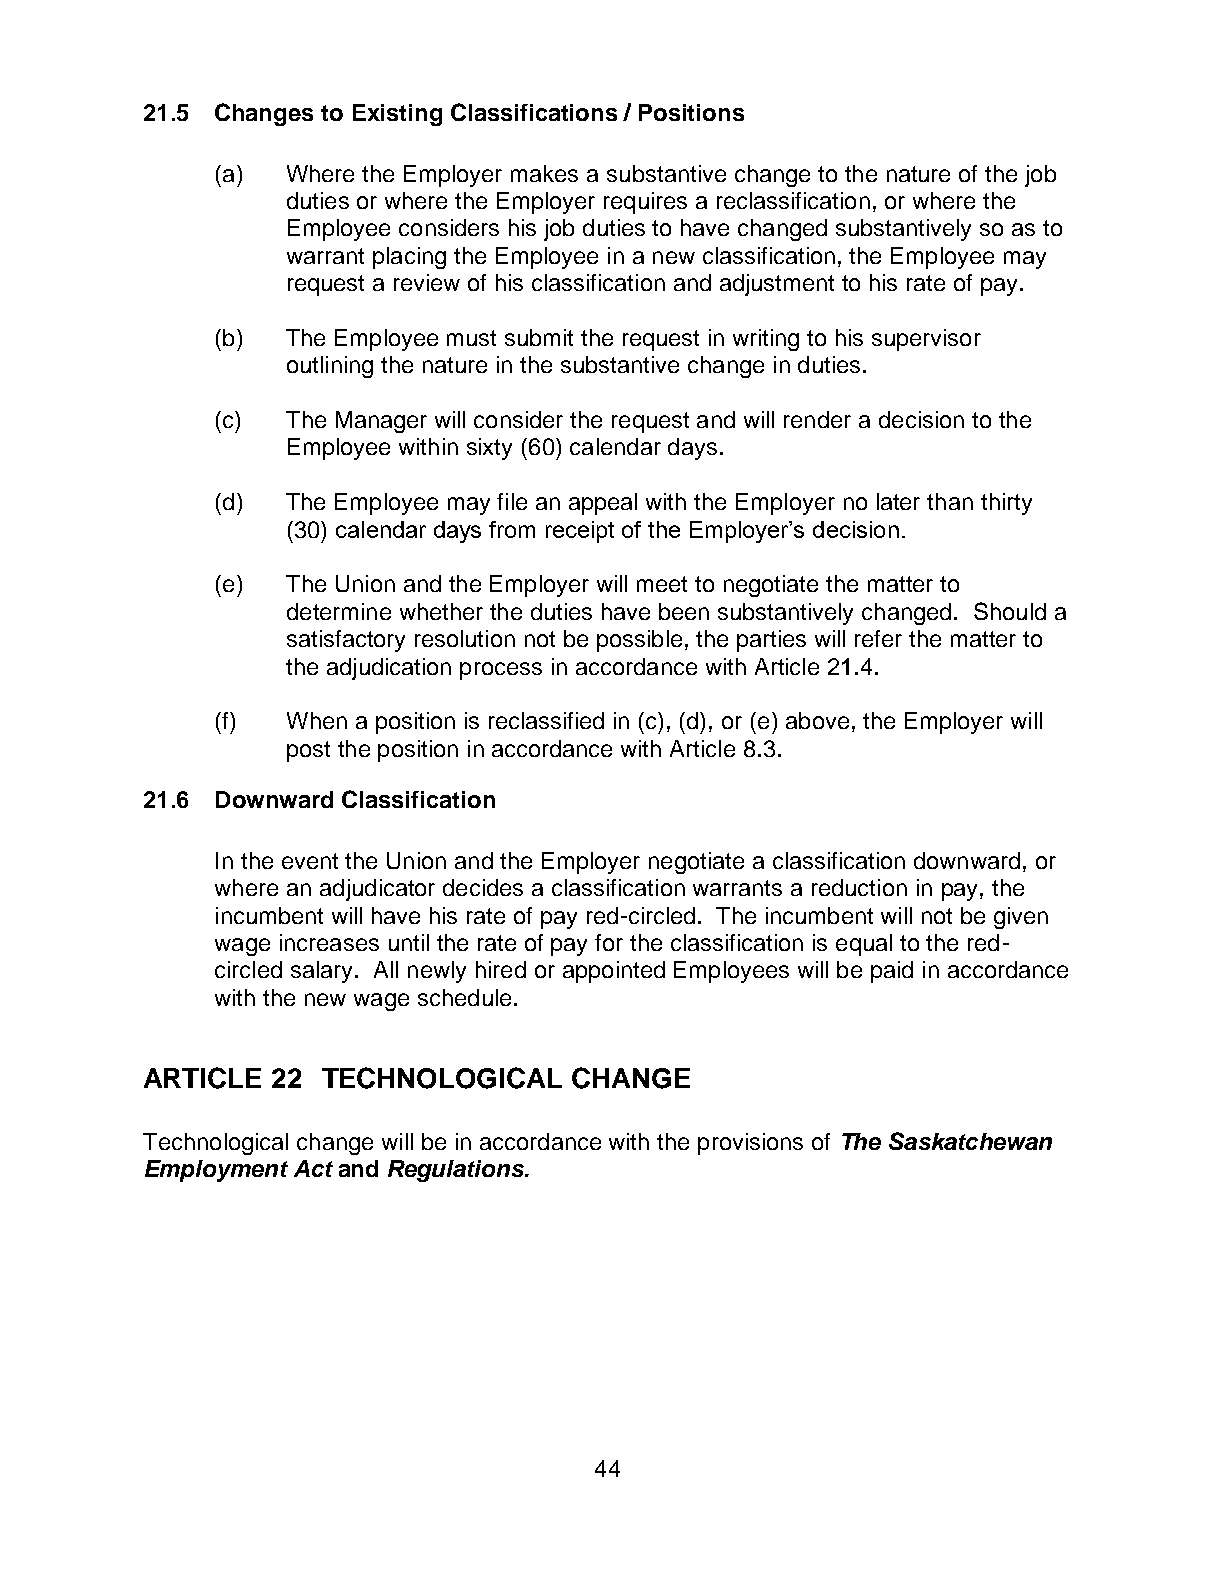 This screenshot has width=1215, height=1572. I want to click on Existing, so click(397, 115).
